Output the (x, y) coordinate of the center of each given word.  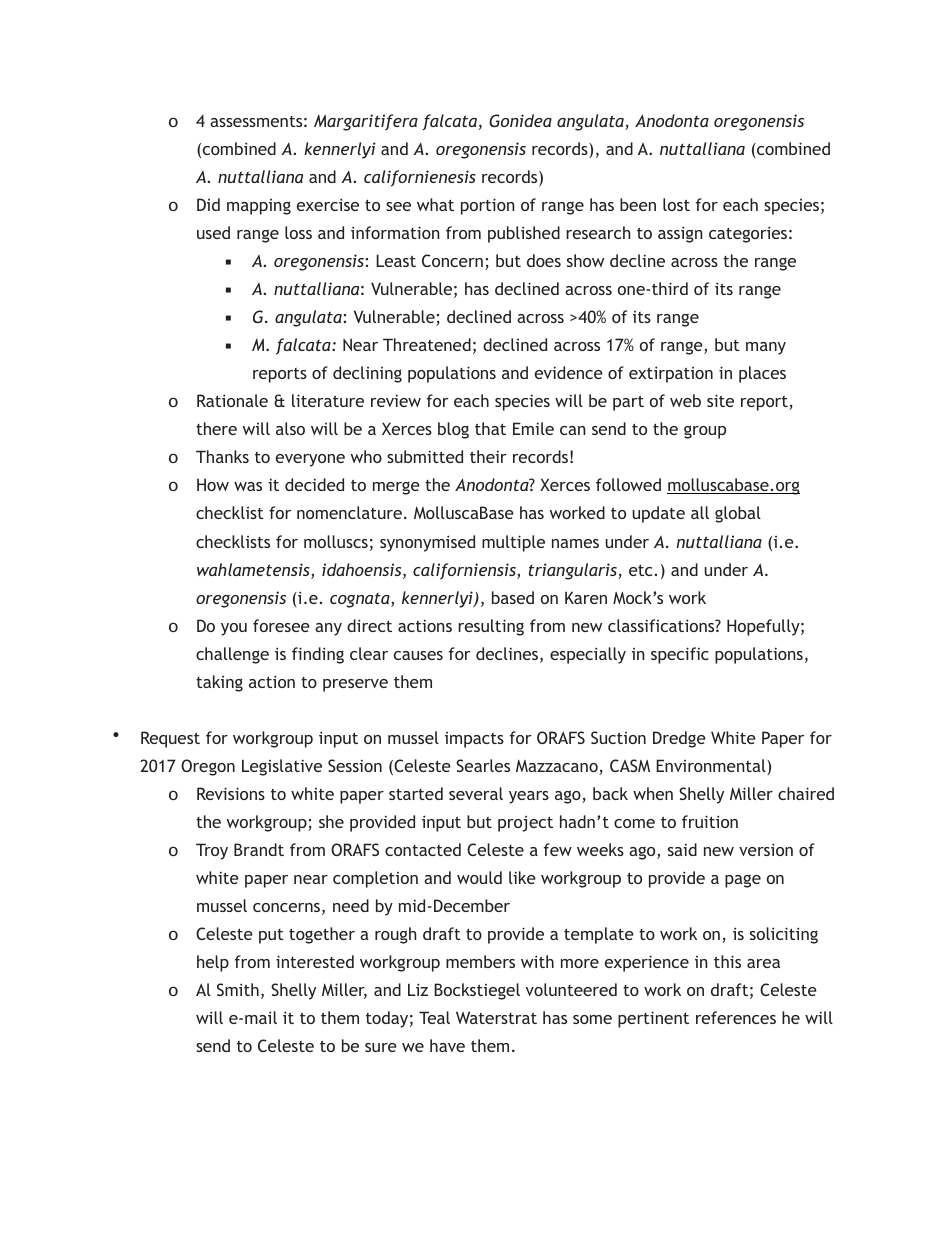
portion (488, 206)
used (213, 232)
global (738, 514)
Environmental (712, 767)
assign (680, 234)
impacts (474, 740)
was (248, 486)
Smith (238, 989)
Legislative (282, 767)
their (488, 456)
